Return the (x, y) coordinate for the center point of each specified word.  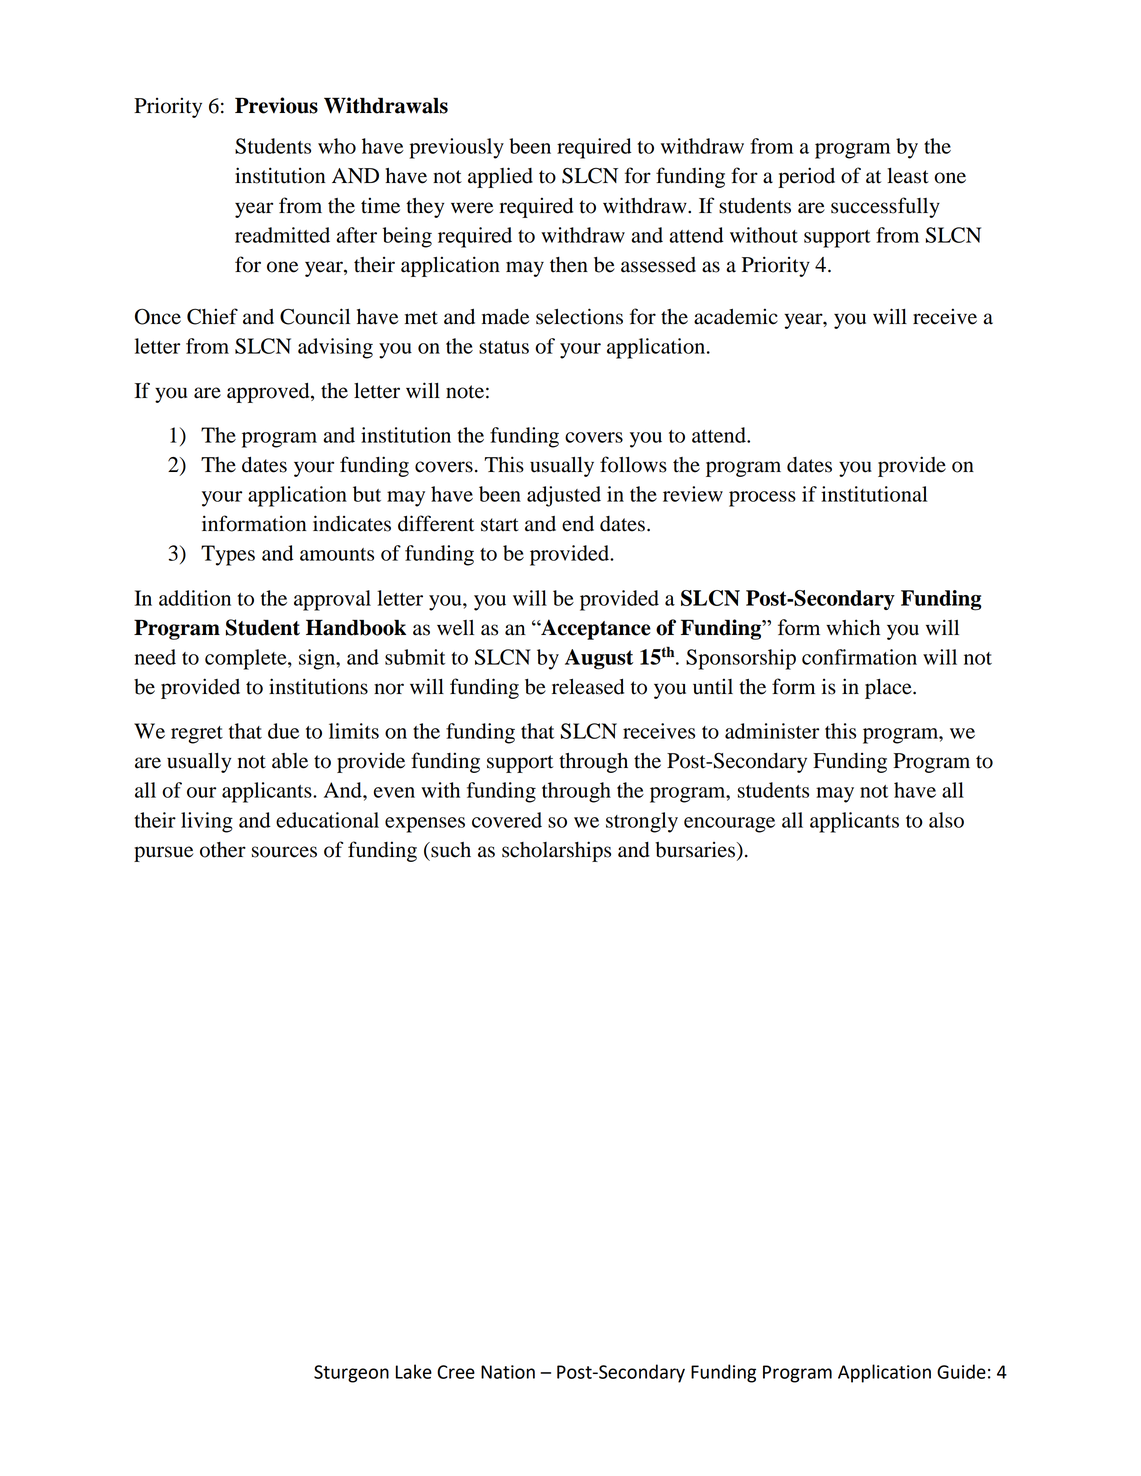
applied (500, 177)
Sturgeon (351, 1374)
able (290, 761)
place (889, 689)
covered (507, 820)
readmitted (282, 235)
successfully (885, 207)
